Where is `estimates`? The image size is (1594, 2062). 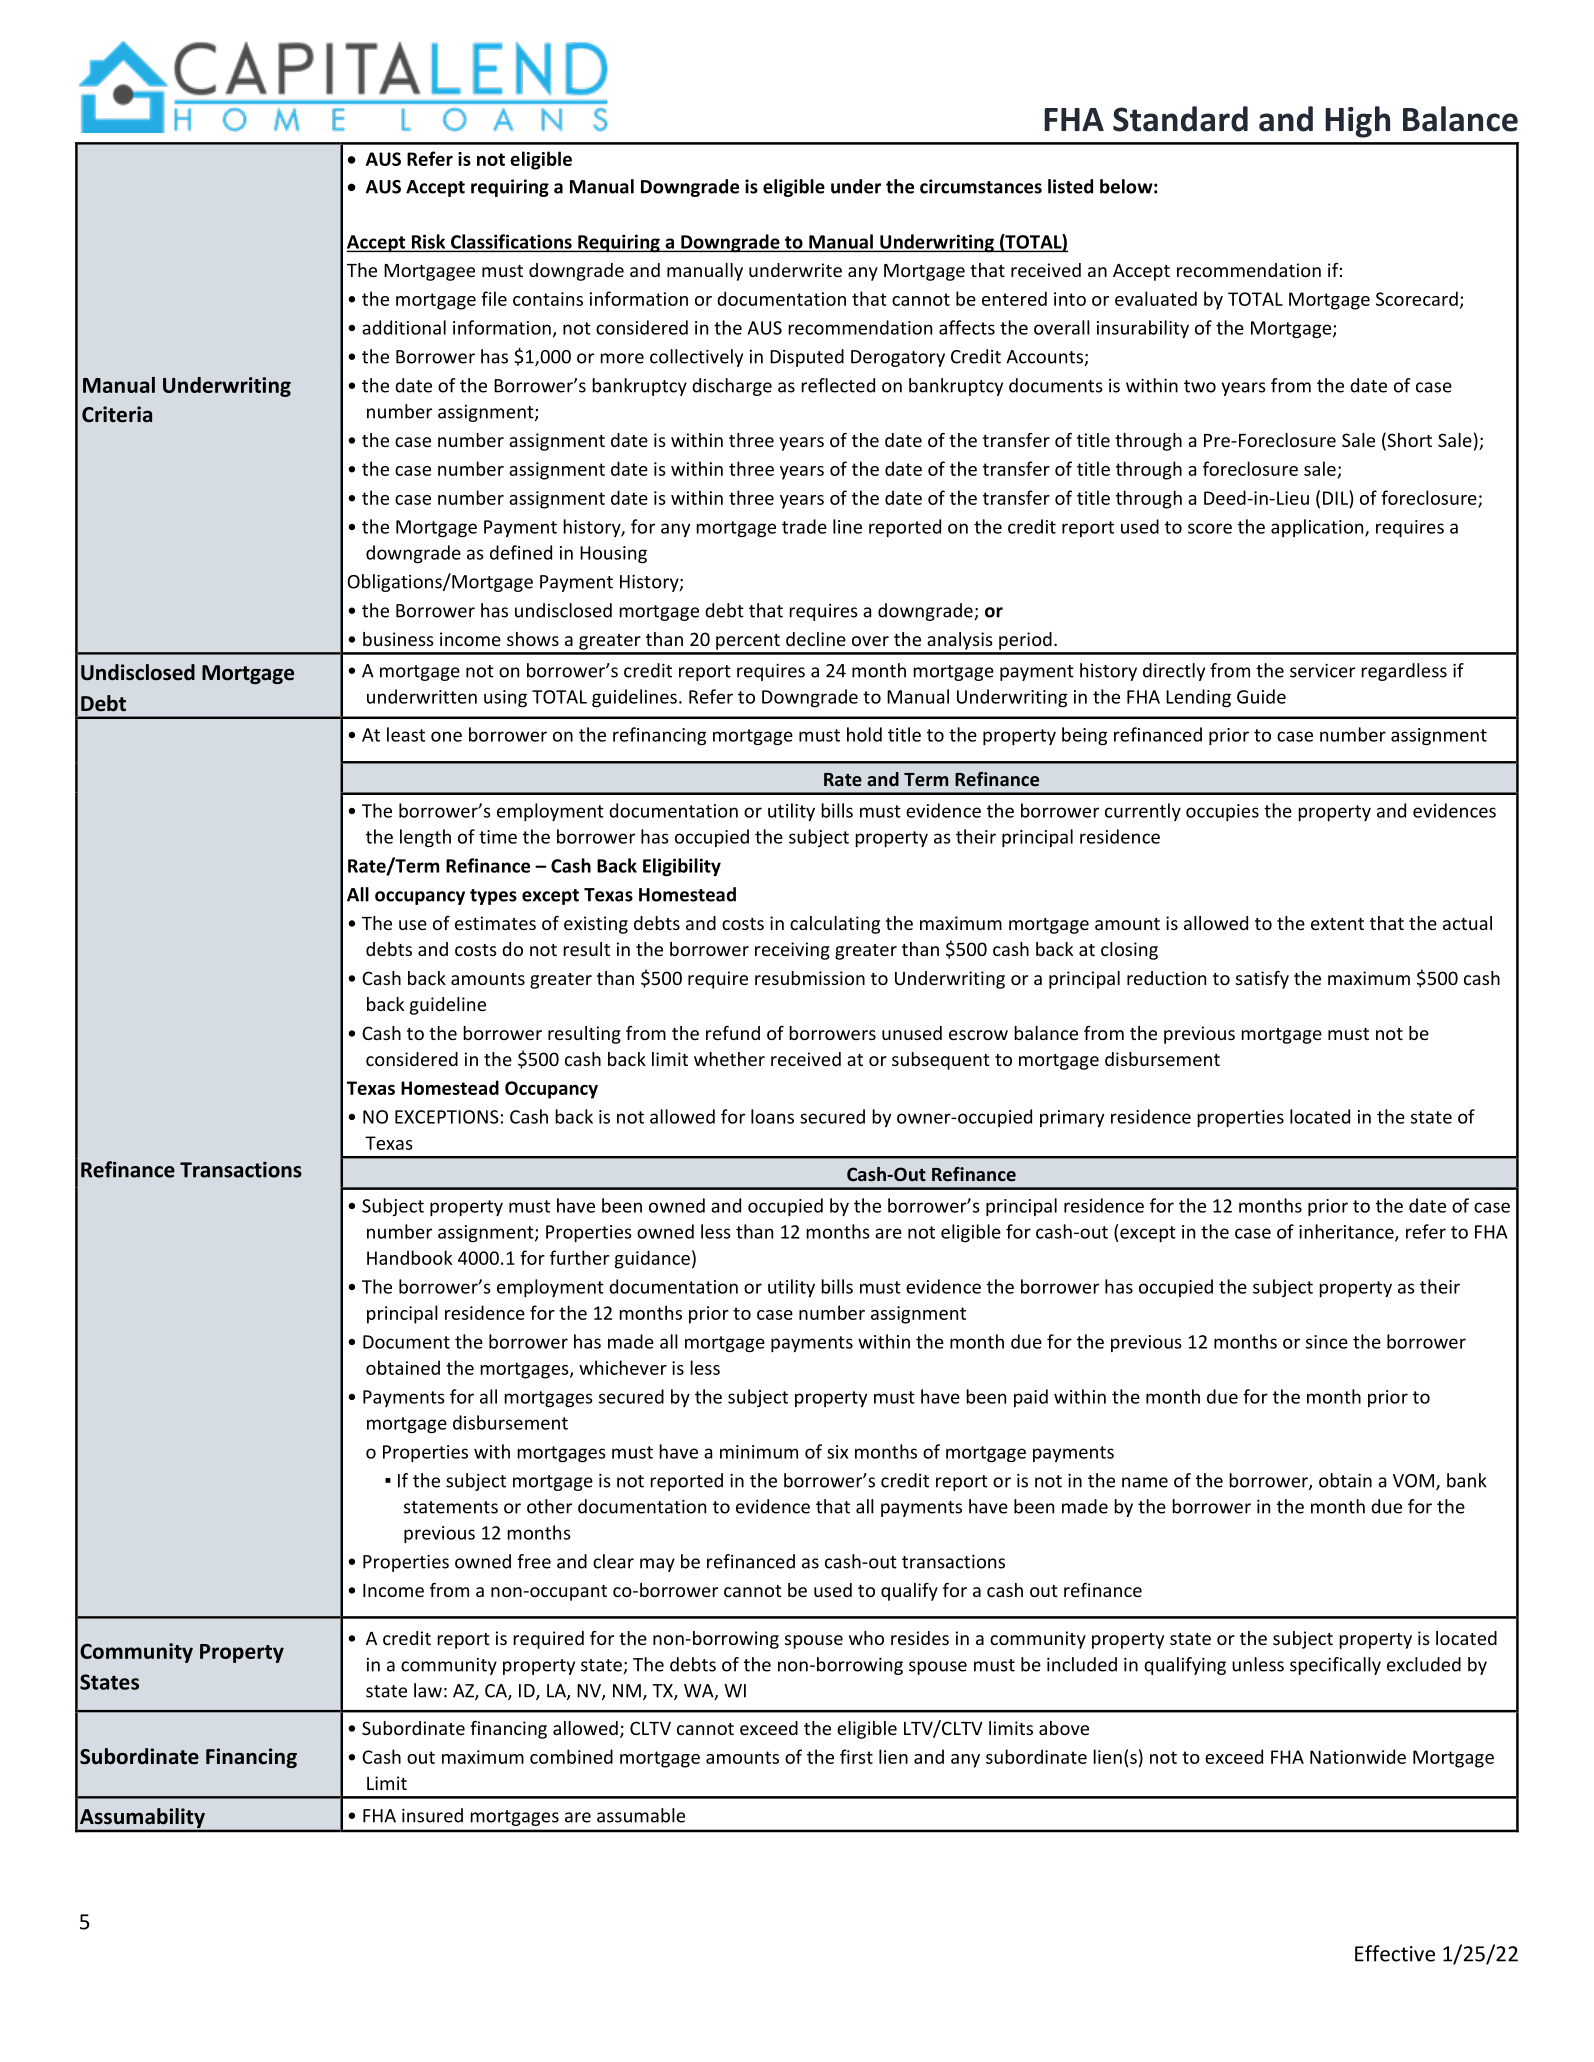
estimates is located at coordinates (495, 923).
